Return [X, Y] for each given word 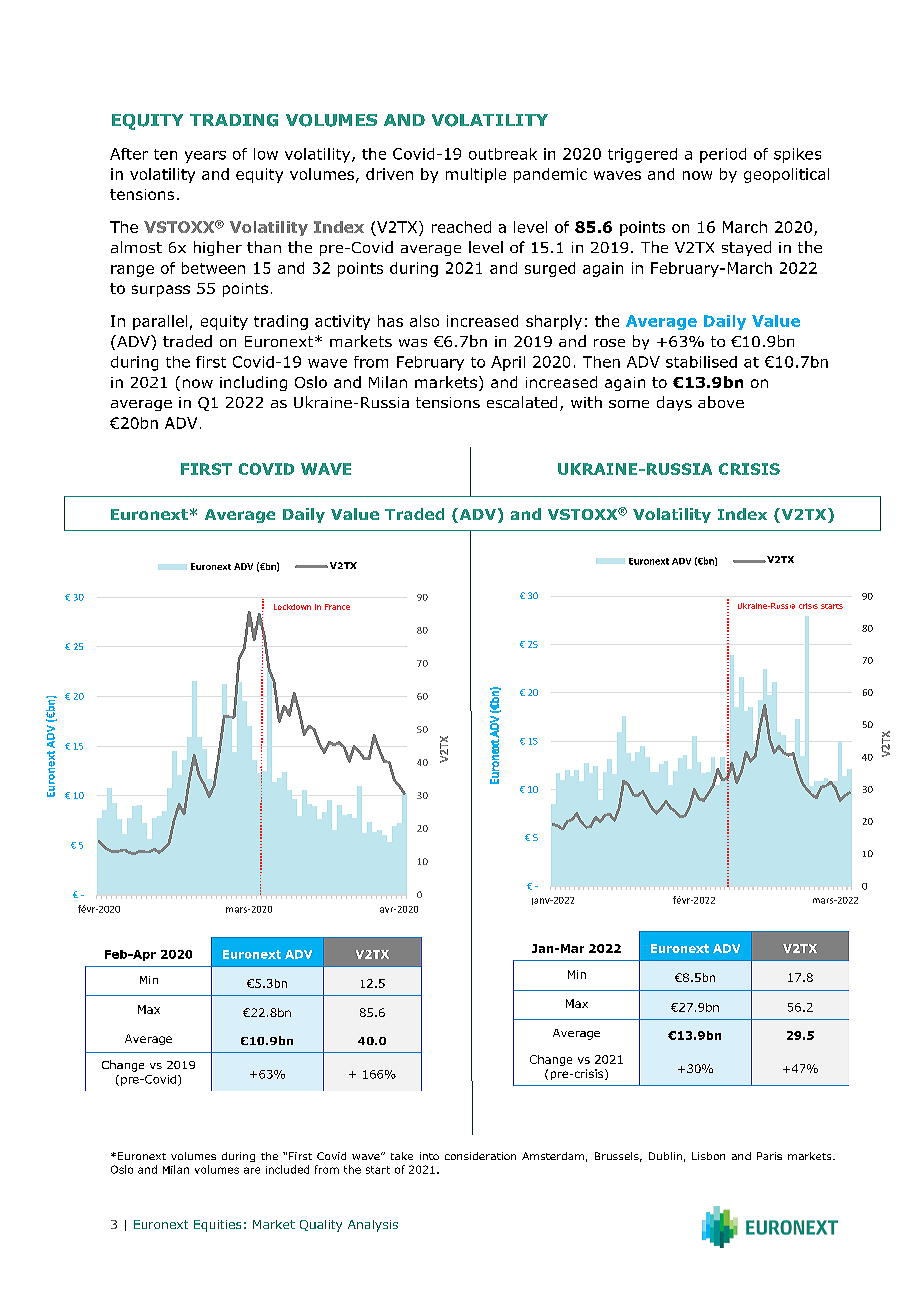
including [253, 383]
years [205, 157]
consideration [480, 1156]
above [721, 402]
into [429, 1156]
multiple [476, 175]
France [337, 607]
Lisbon [708, 1156]
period [723, 155]
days [674, 403]
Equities [217, 1226]
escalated [522, 402]
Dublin [665, 1156]
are [252, 1170]
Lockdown [292, 607]
